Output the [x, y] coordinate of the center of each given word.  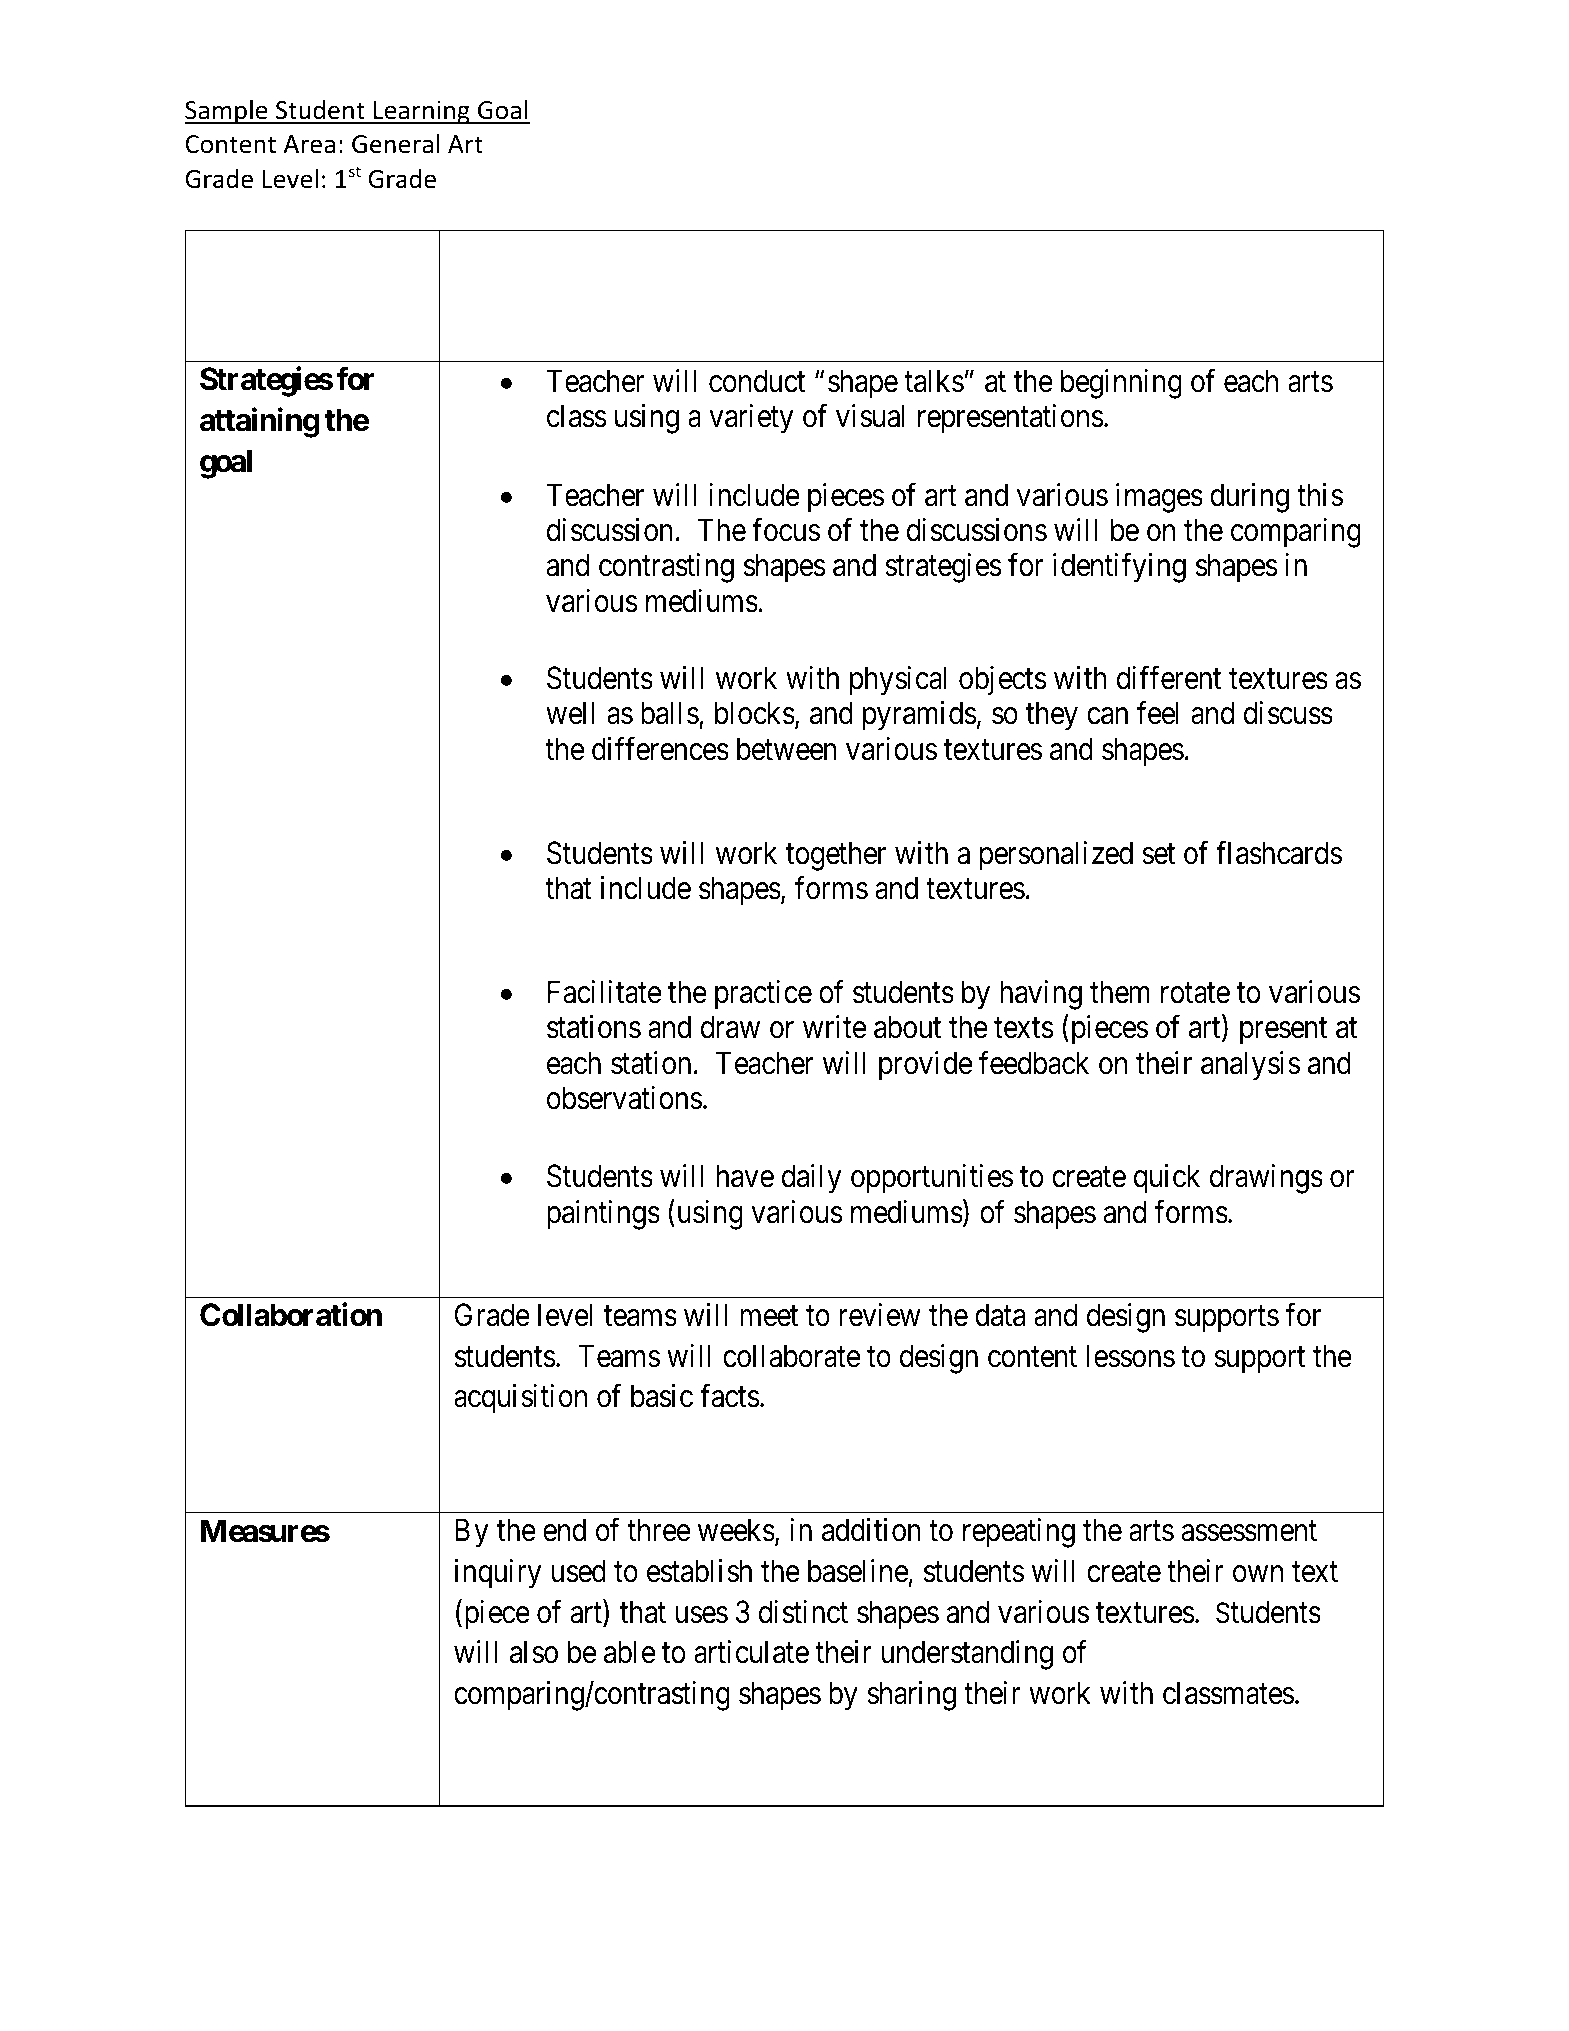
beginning [1121, 384]
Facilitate [604, 992]
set [1158, 854]
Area [309, 144]
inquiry [498, 1574]
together [836, 856]
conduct [757, 381]
